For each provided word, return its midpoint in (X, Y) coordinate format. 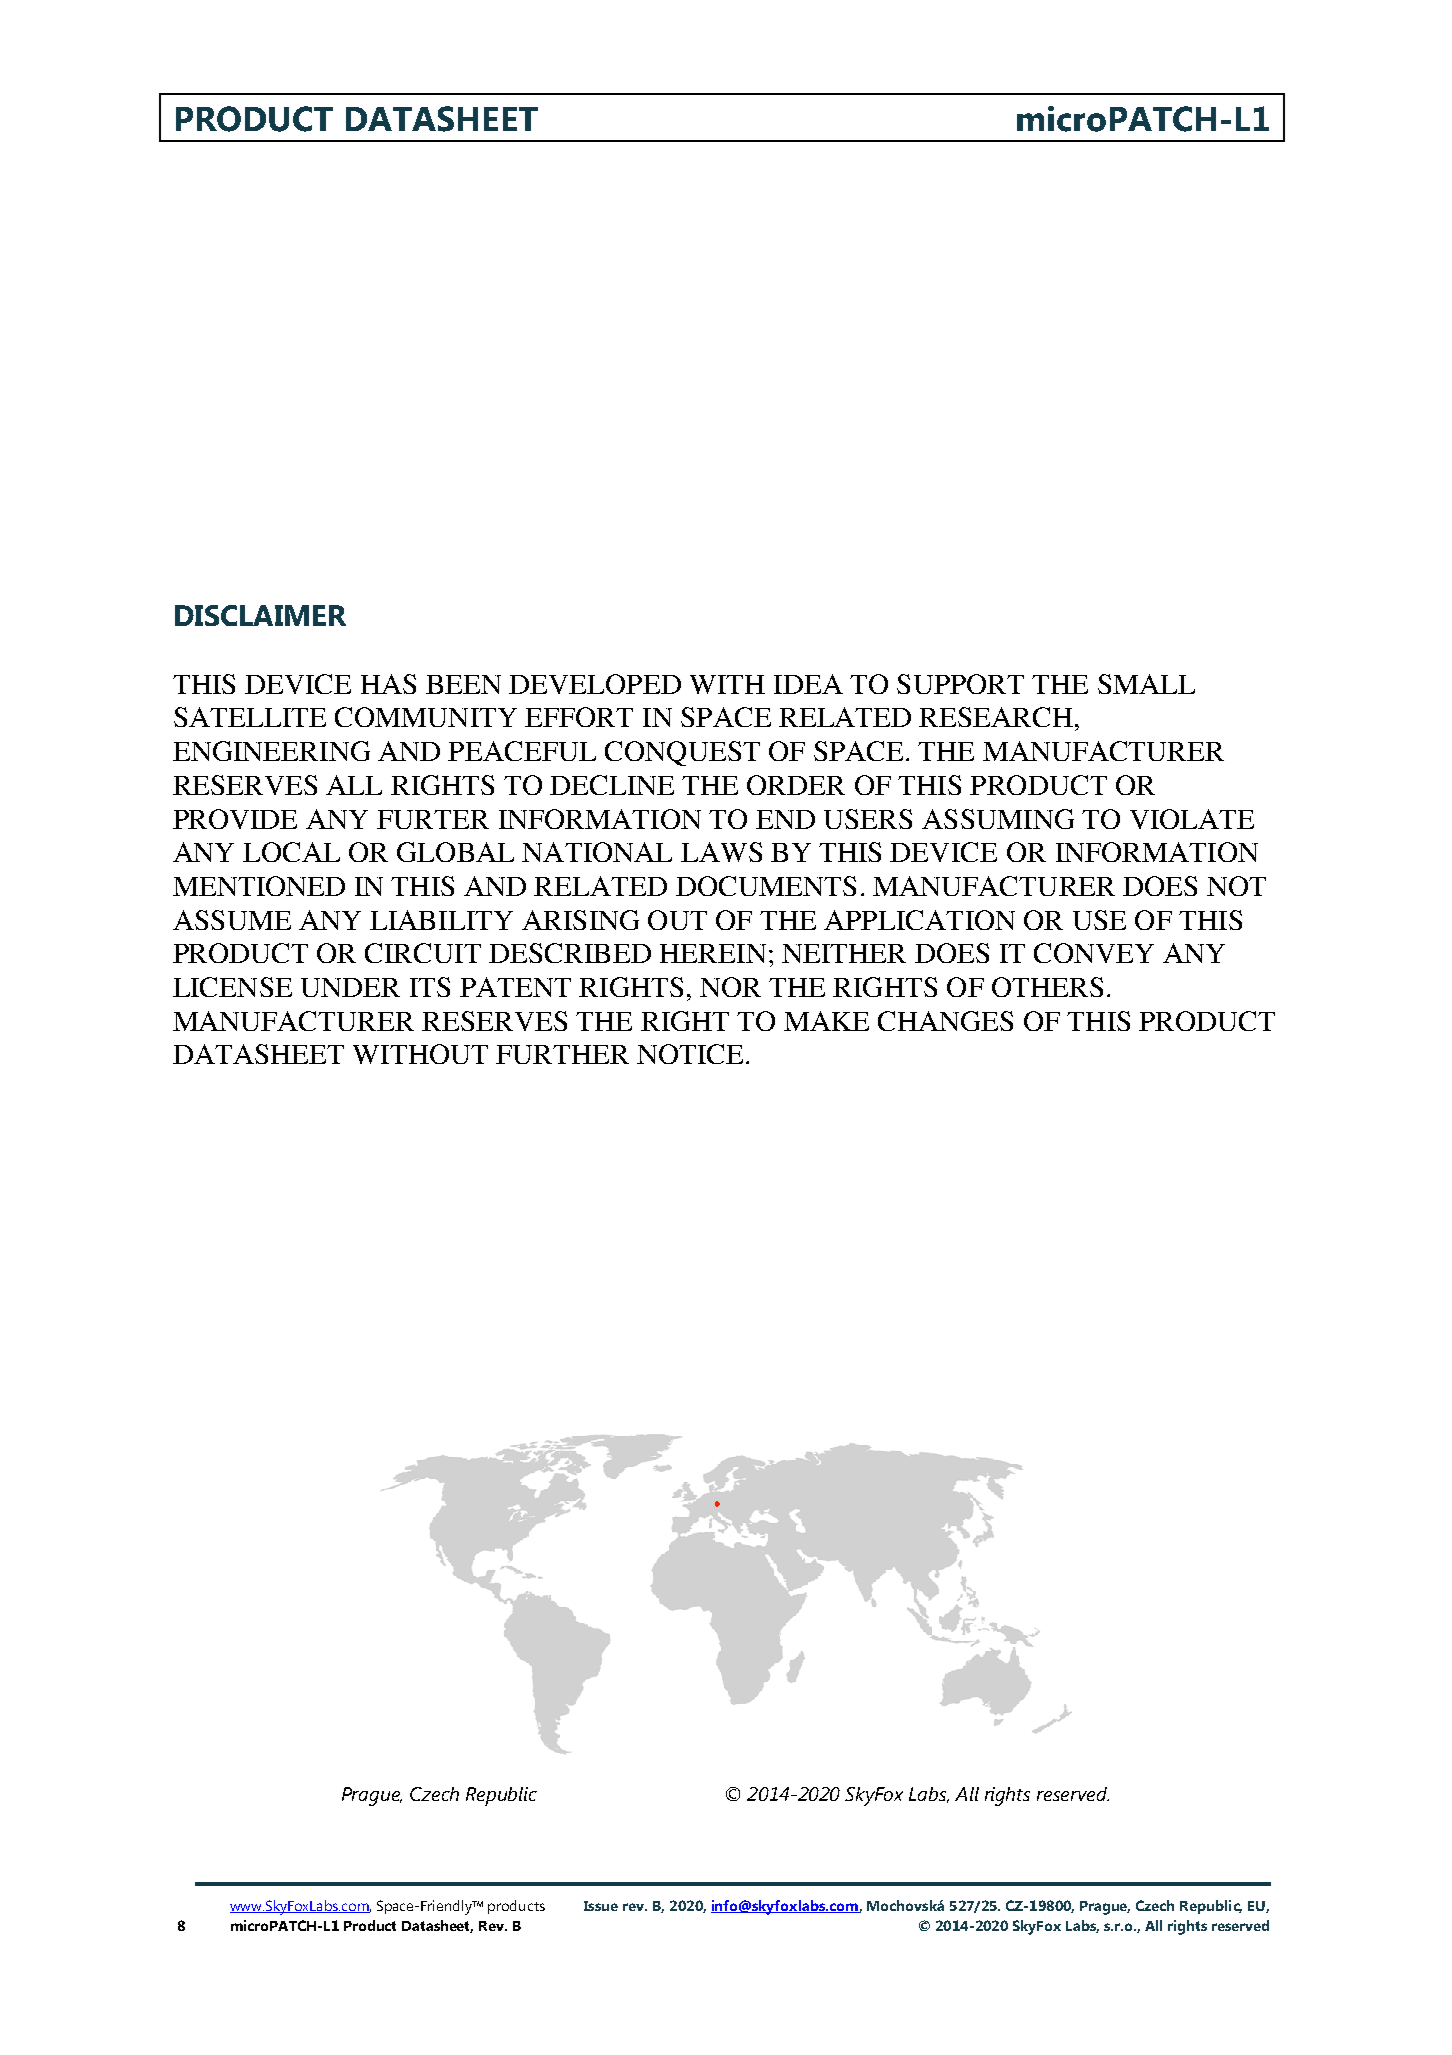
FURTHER (562, 1054)
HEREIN (713, 953)
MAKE (826, 1021)
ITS (430, 987)
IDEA (808, 684)
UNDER (350, 987)
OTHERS (1047, 987)
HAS (388, 684)
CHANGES (945, 1021)
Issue (601, 1906)
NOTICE (690, 1054)
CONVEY (1094, 953)
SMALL (1146, 684)
